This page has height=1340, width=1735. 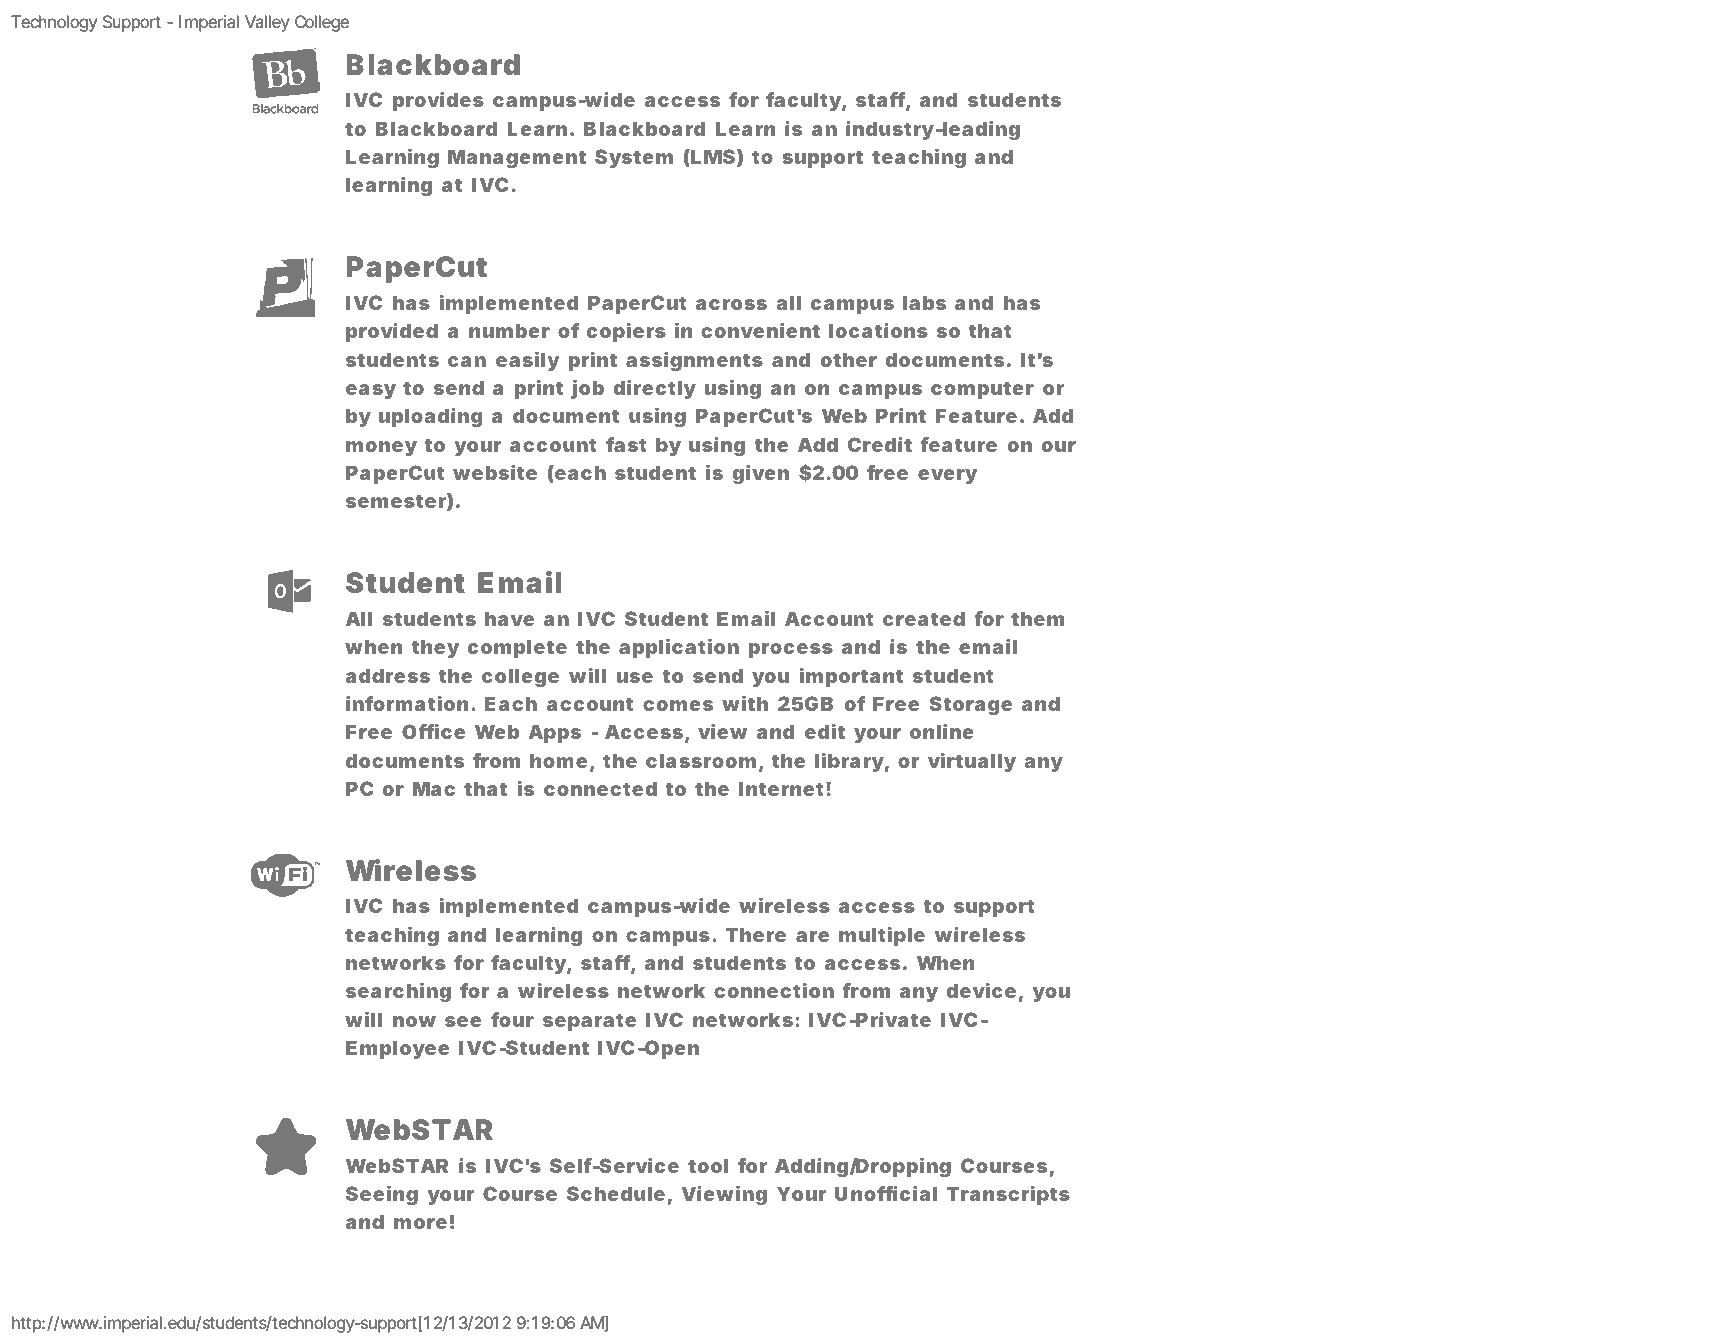 I want to click on Schedule, so click(x=616, y=1193).
